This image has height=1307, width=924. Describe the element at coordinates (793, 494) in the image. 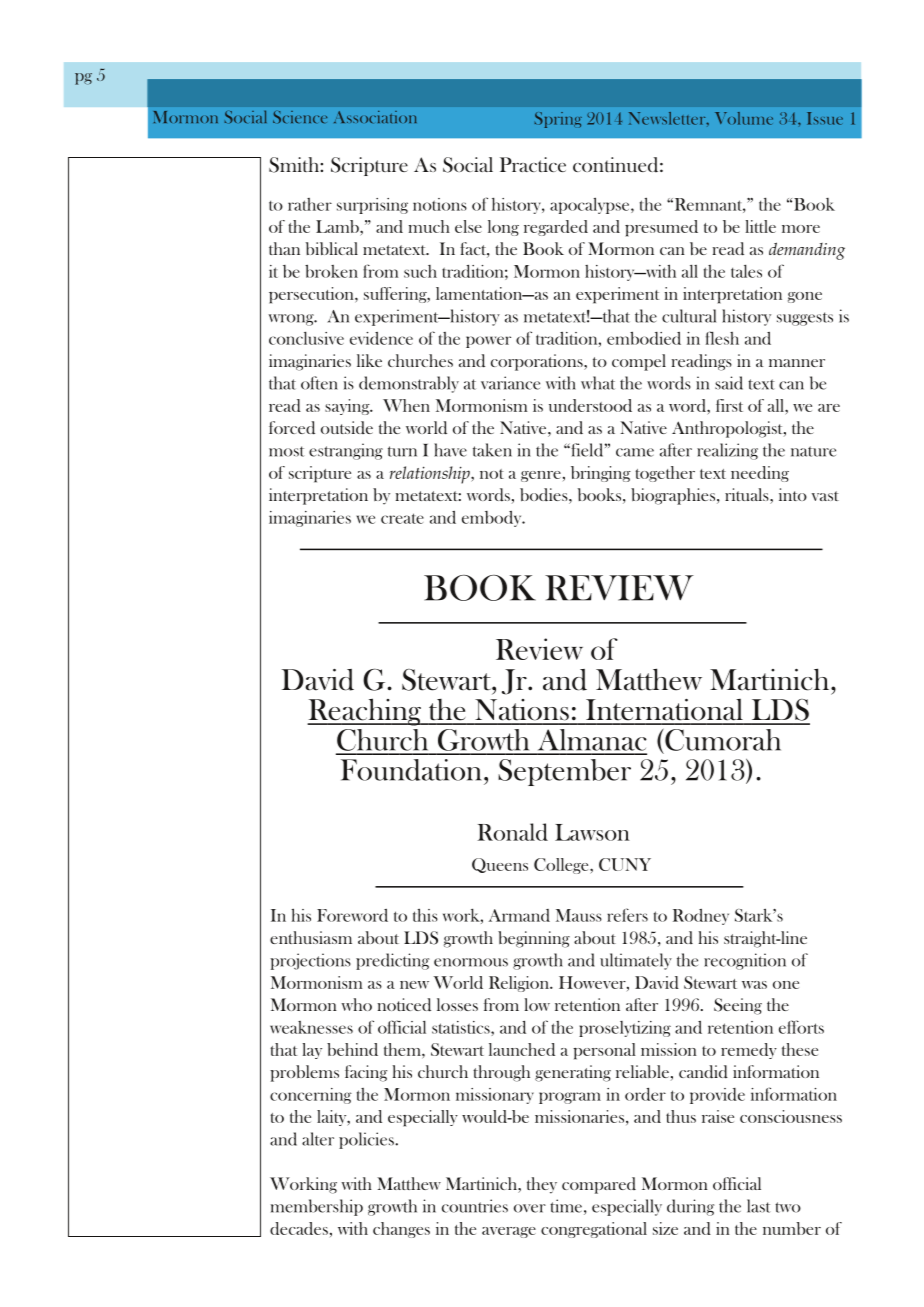

I see `into` at that location.
